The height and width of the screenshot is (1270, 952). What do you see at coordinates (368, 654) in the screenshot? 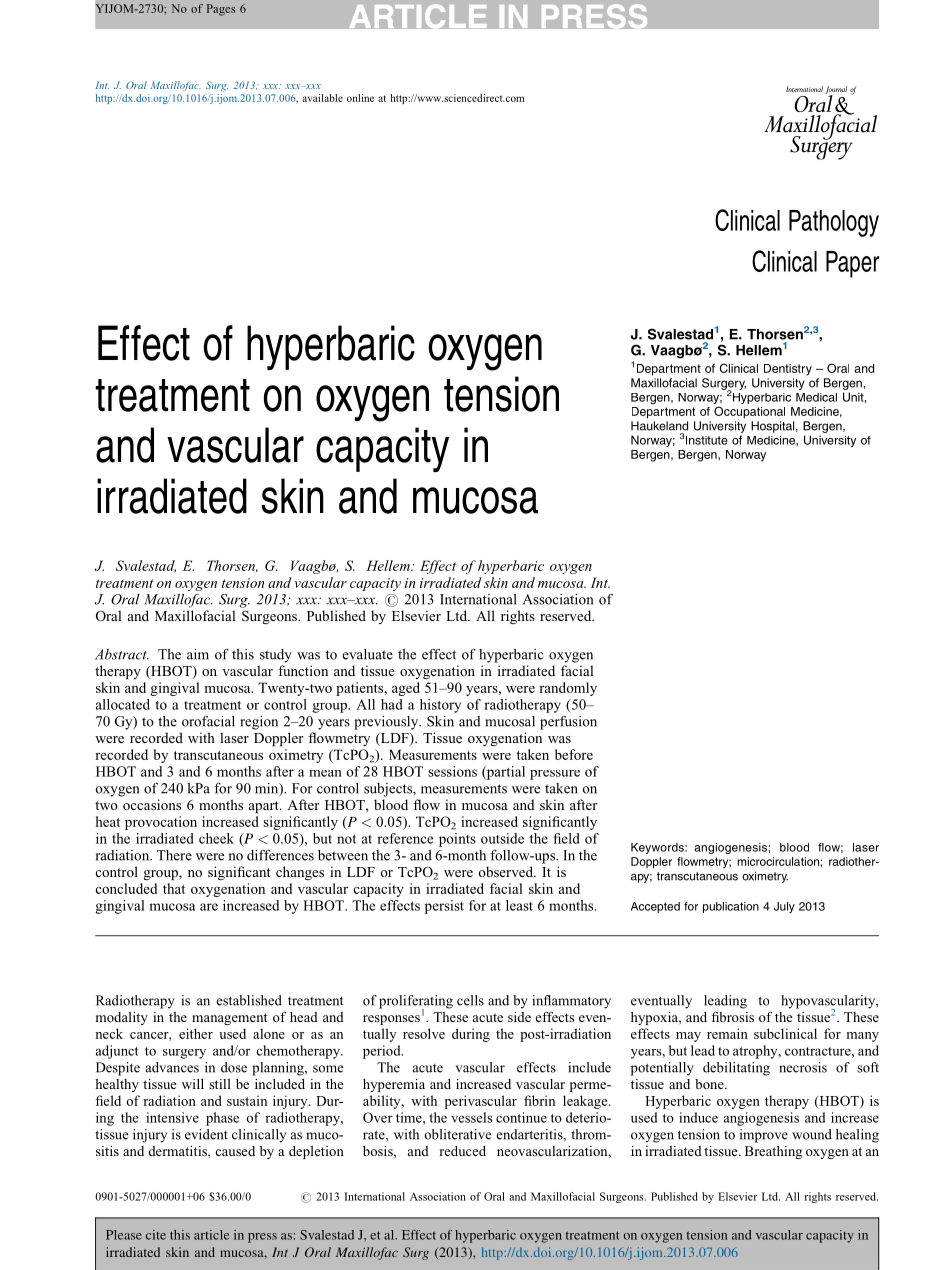
I see `evaluate` at bounding box center [368, 654].
